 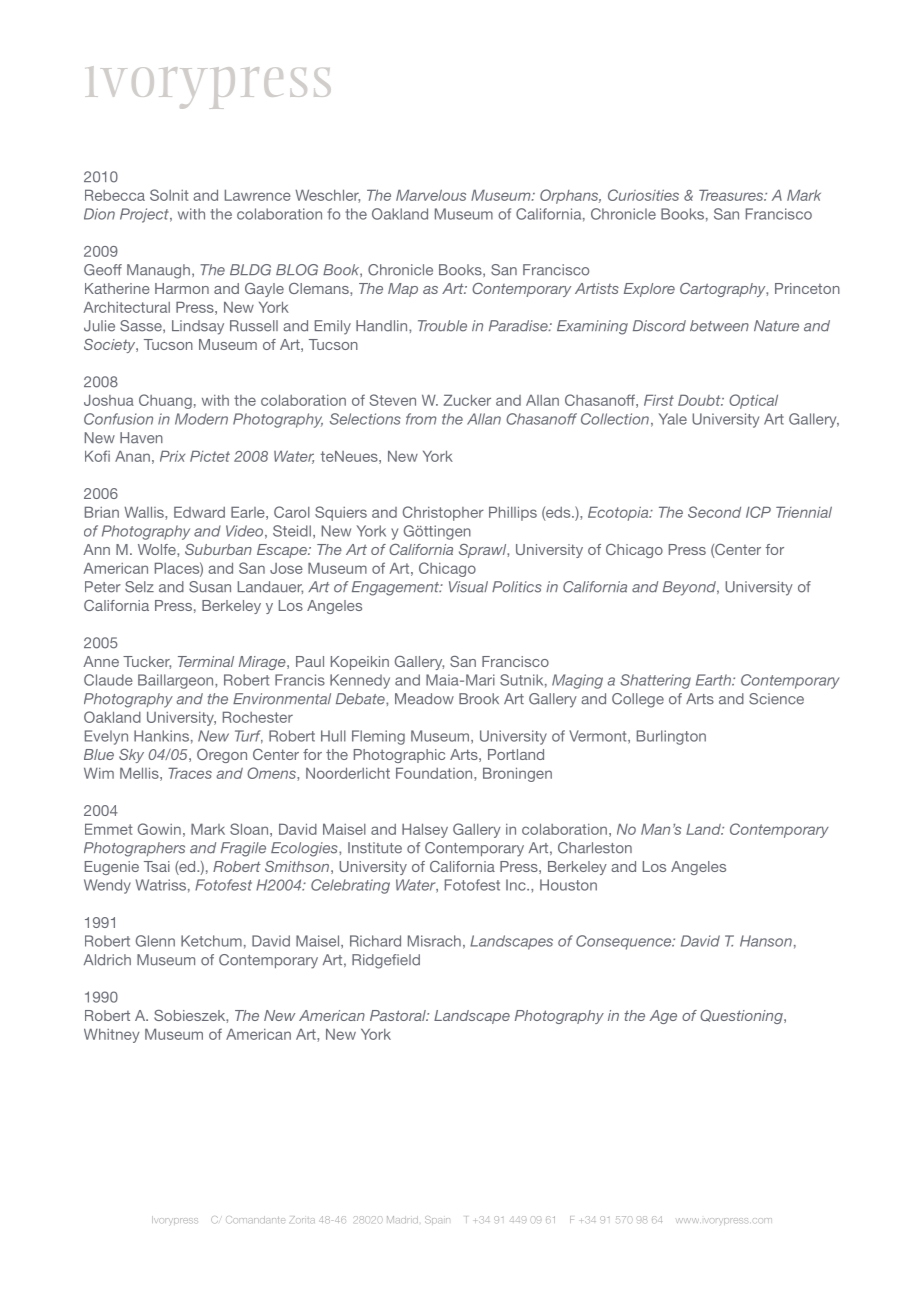 What do you see at coordinates (158, 549) in the page?
I see `Wolfe` at bounding box center [158, 549].
